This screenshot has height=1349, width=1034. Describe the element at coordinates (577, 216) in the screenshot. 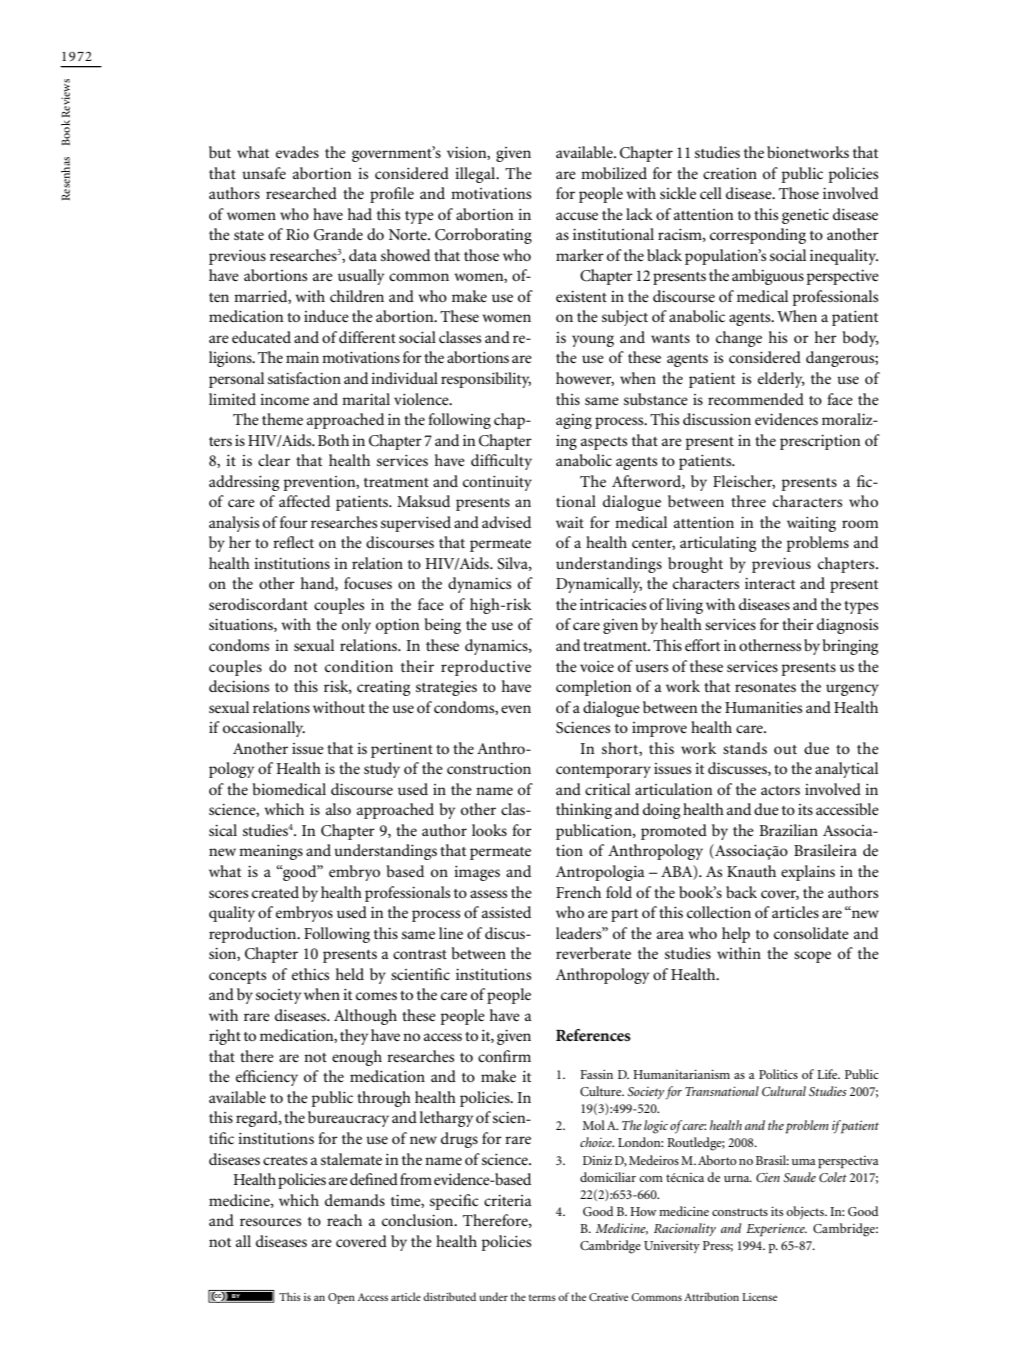

I see `accuse` at that location.
